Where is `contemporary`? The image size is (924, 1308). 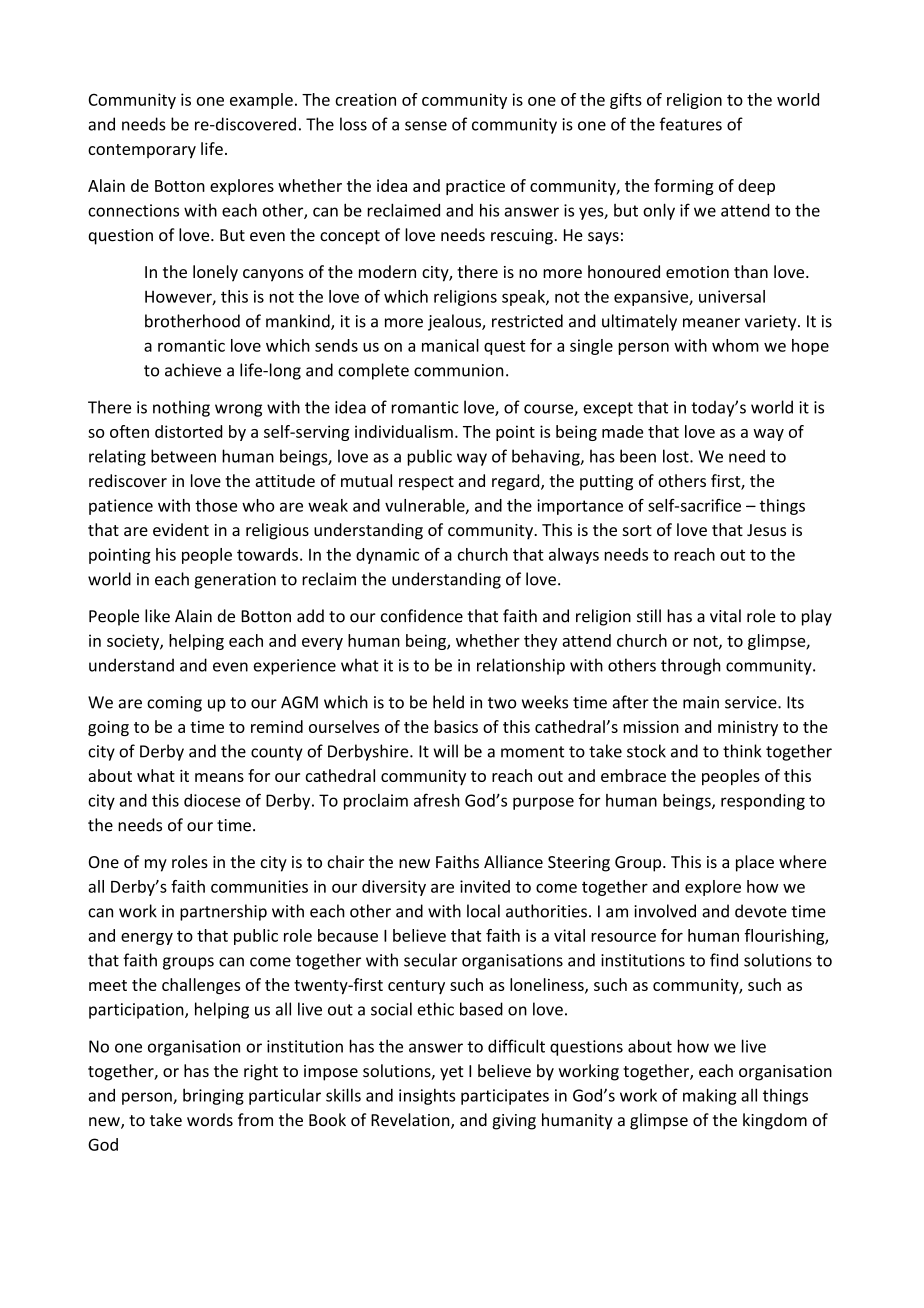
contemporary is located at coordinates (142, 151).
